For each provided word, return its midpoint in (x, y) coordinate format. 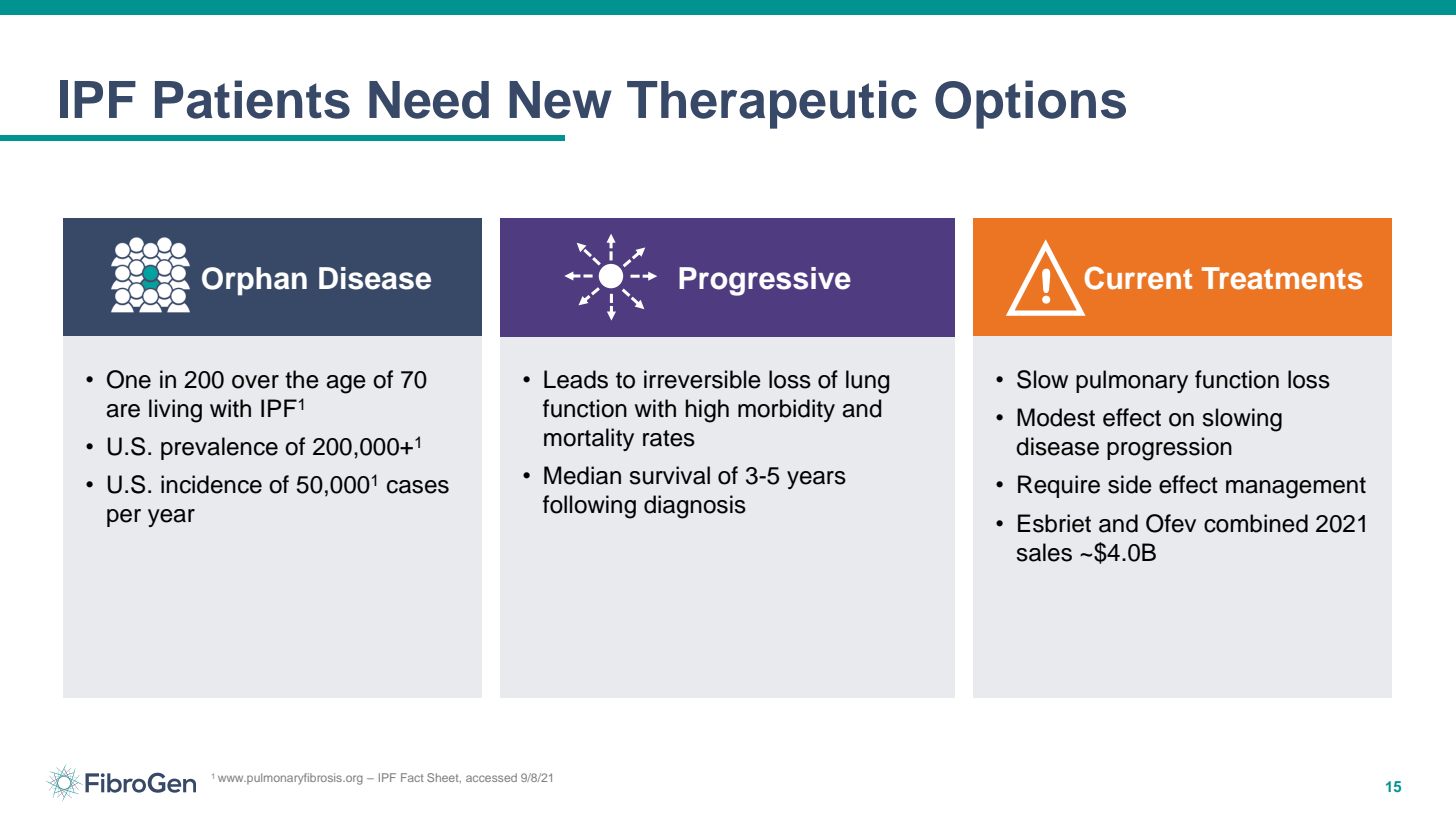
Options (1030, 104)
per (124, 518)
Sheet (444, 778)
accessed (491, 777)
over (255, 382)
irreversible (702, 379)
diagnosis (695, 507)
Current (1138, 278)
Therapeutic (772, 104)
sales (1044, 552)
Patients (252, 99)
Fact (412, 777)
